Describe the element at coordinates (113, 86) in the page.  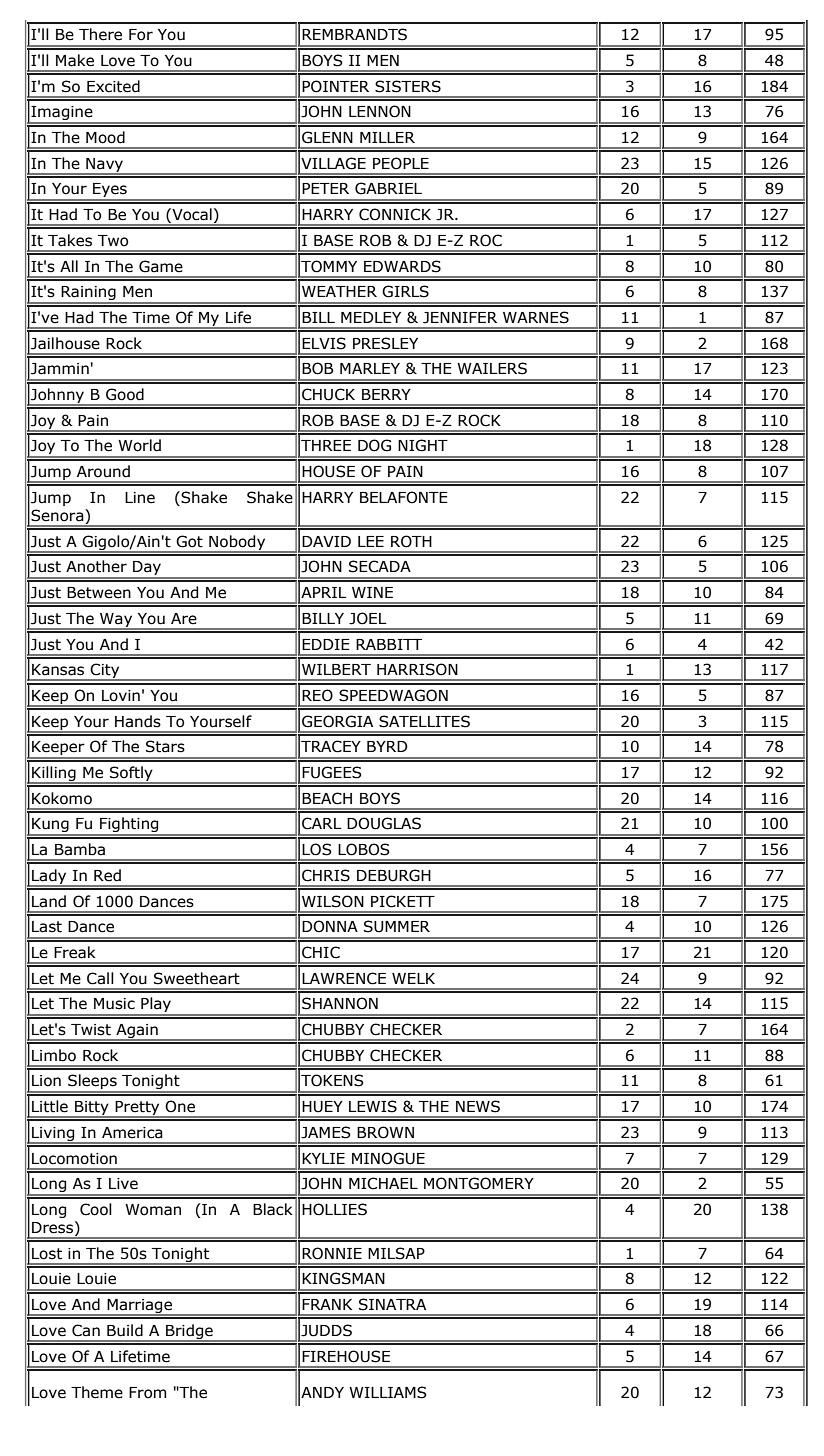
I see `Excited` at that location.
